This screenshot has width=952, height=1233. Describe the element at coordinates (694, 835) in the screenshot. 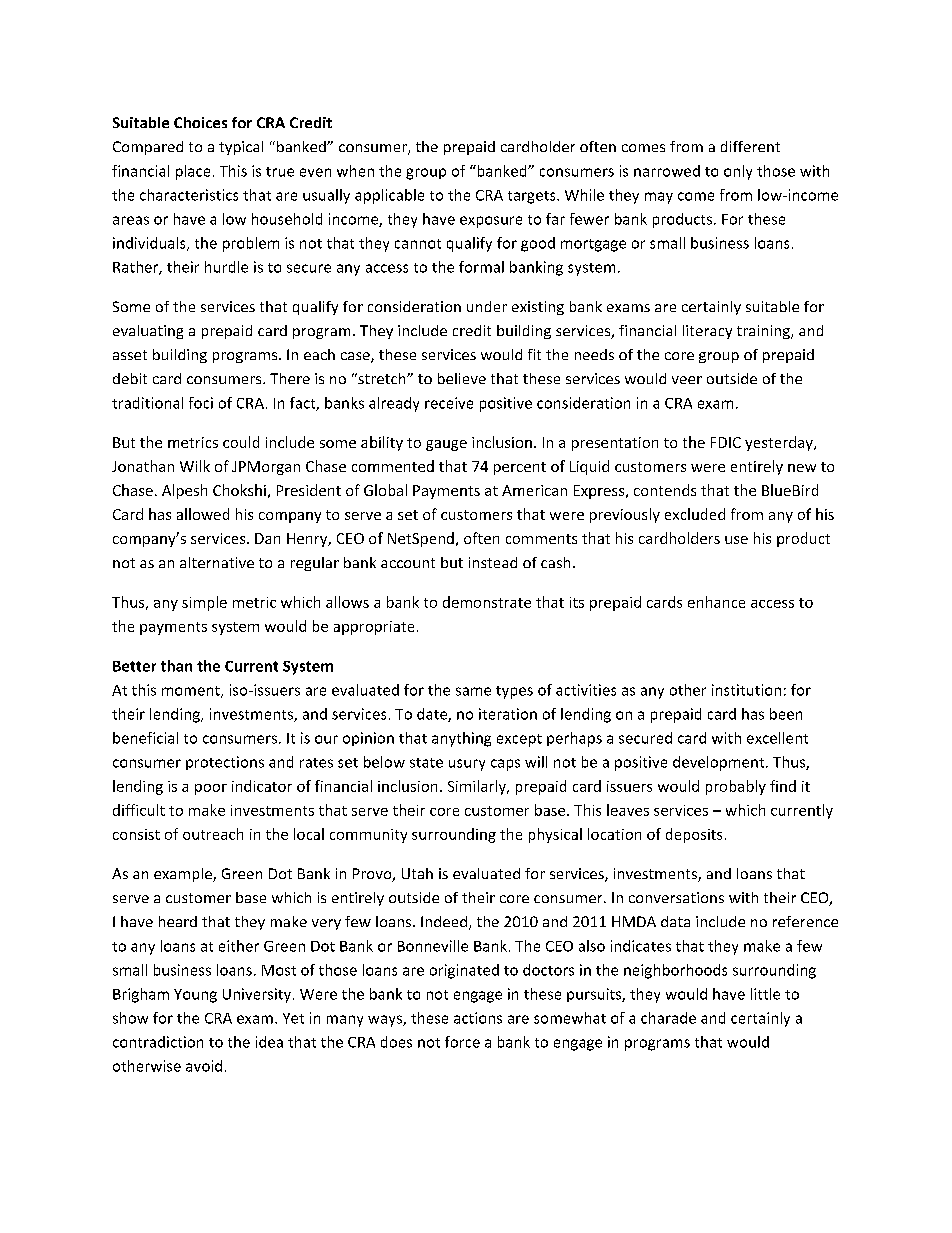

I see `deposits` at that location.
